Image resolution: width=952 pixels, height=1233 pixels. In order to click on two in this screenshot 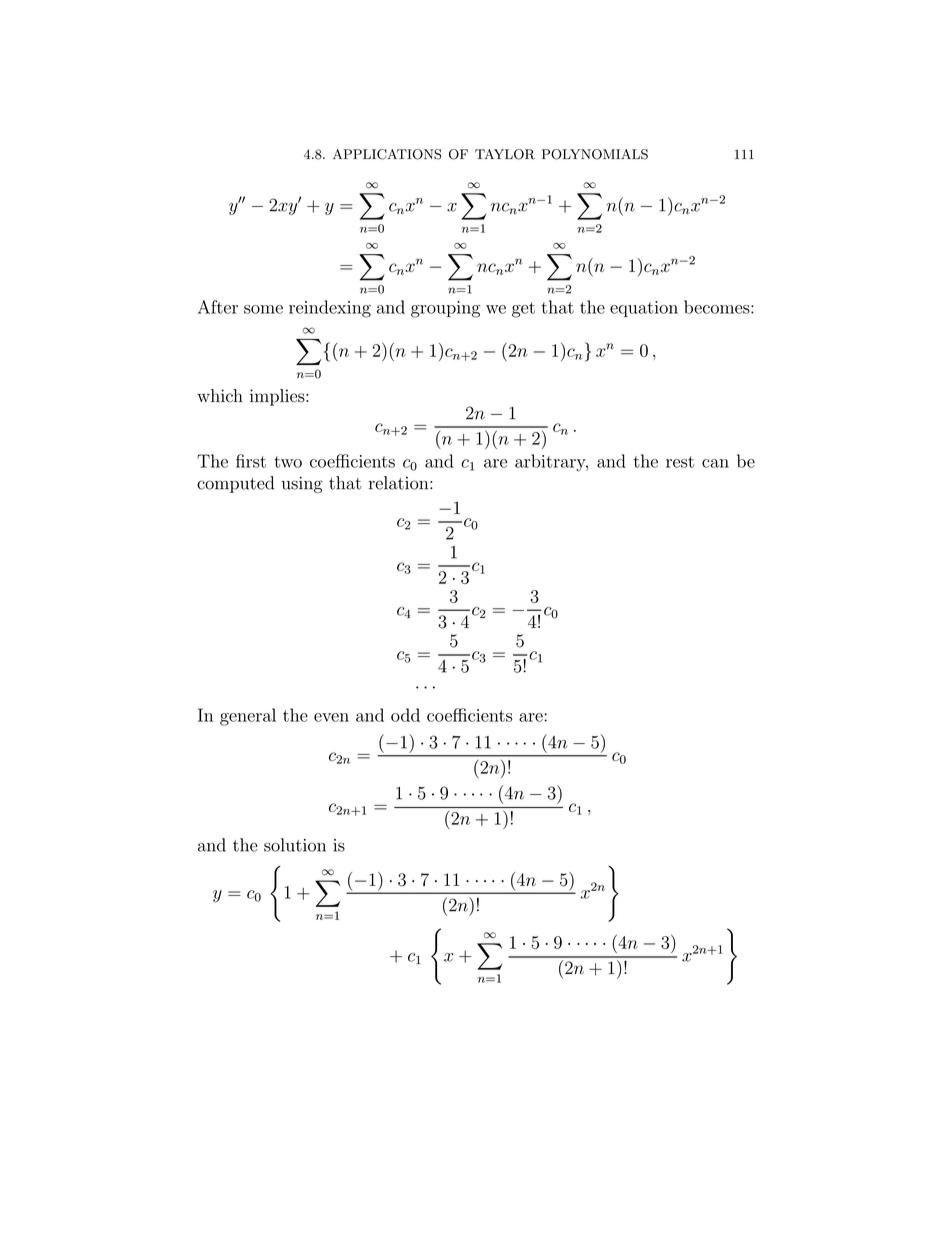, I will do `click(288, 462)`.
